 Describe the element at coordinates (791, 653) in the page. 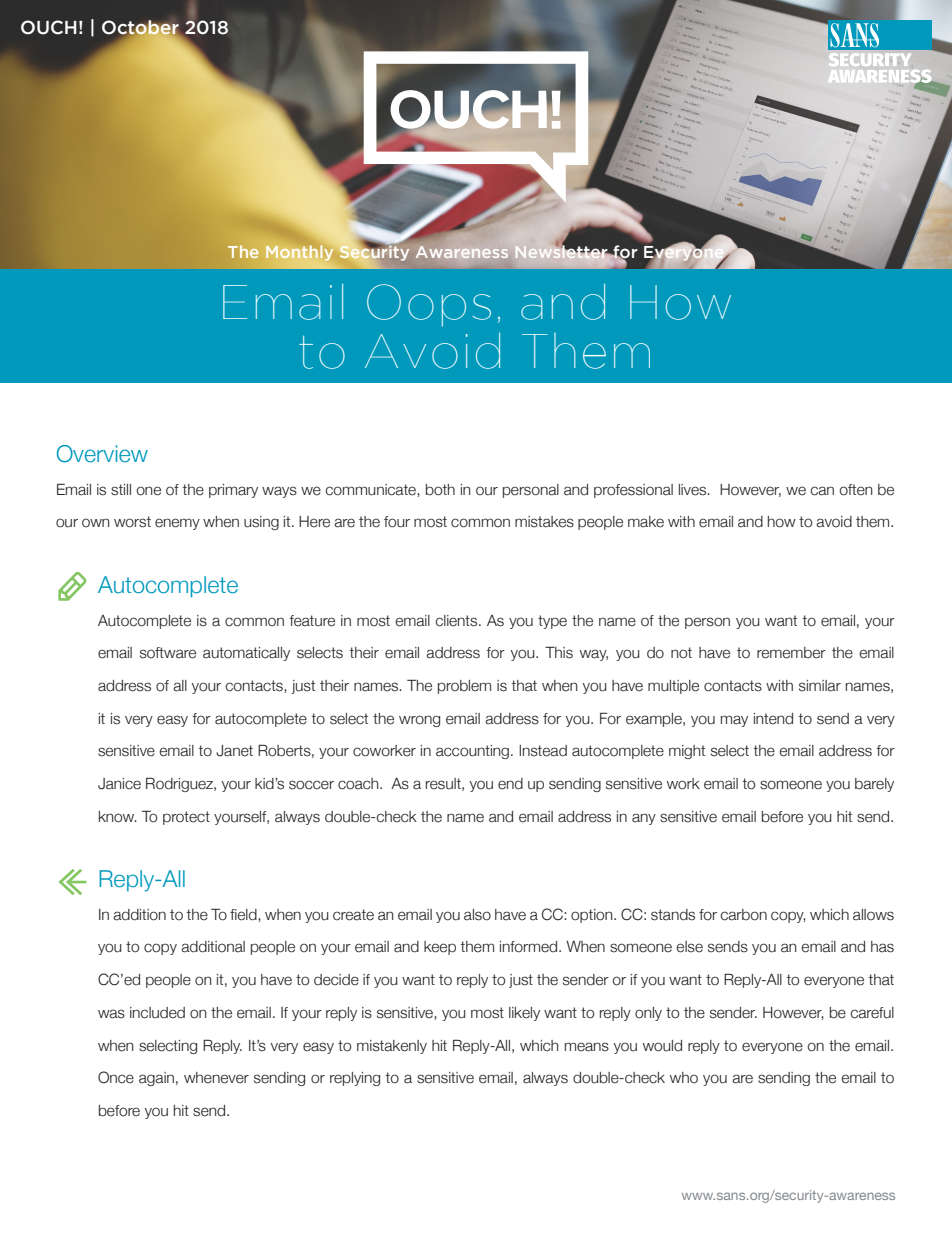

I see `remember` at that location.
